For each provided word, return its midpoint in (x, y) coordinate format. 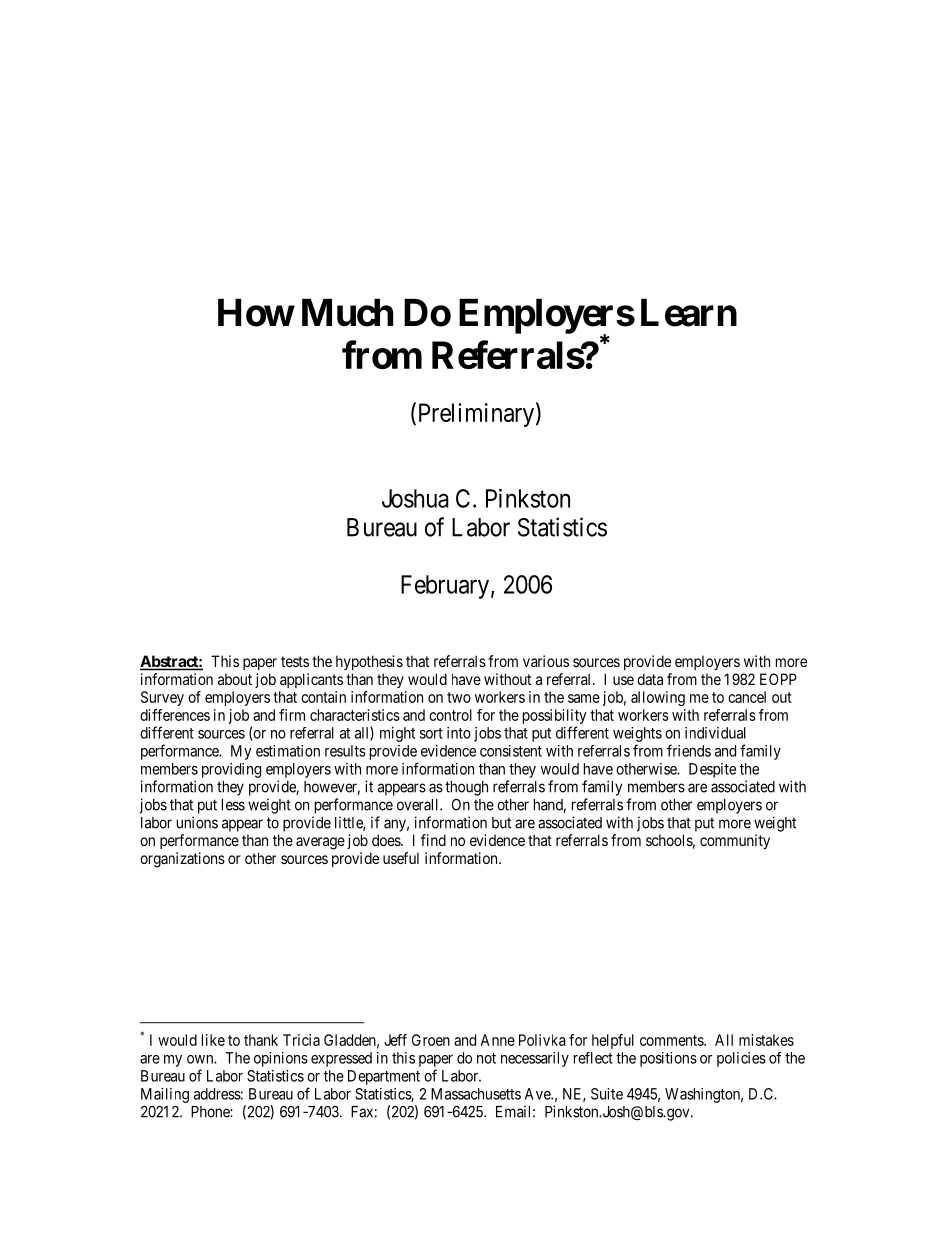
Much (347, 313)
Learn (689, 313)
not (486, 1058)
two (459, 697)
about (235, 679)
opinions (281, 1059)
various (546, 661)
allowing (658, 698)
